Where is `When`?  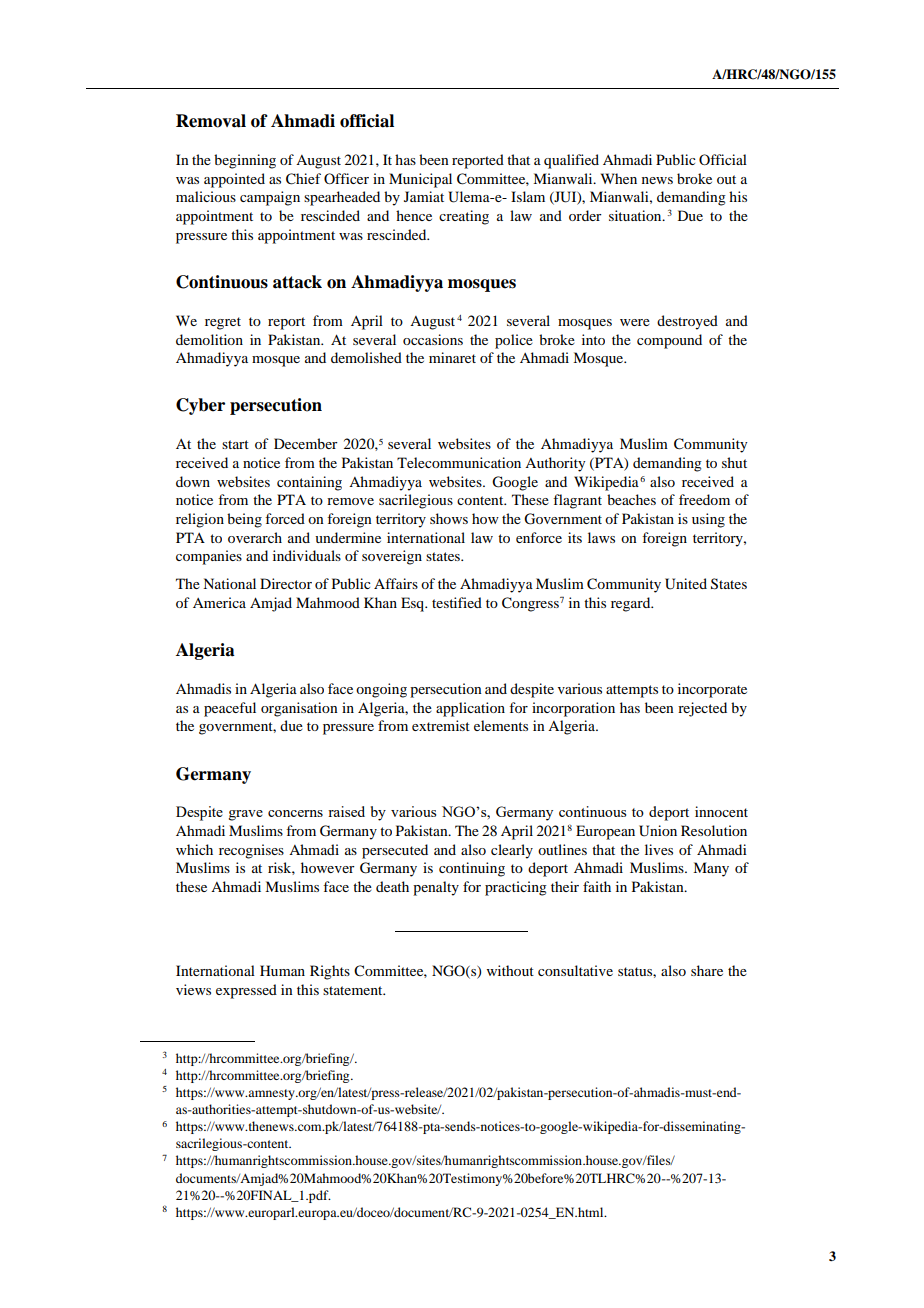 When is located at coordinates (619, 178).
